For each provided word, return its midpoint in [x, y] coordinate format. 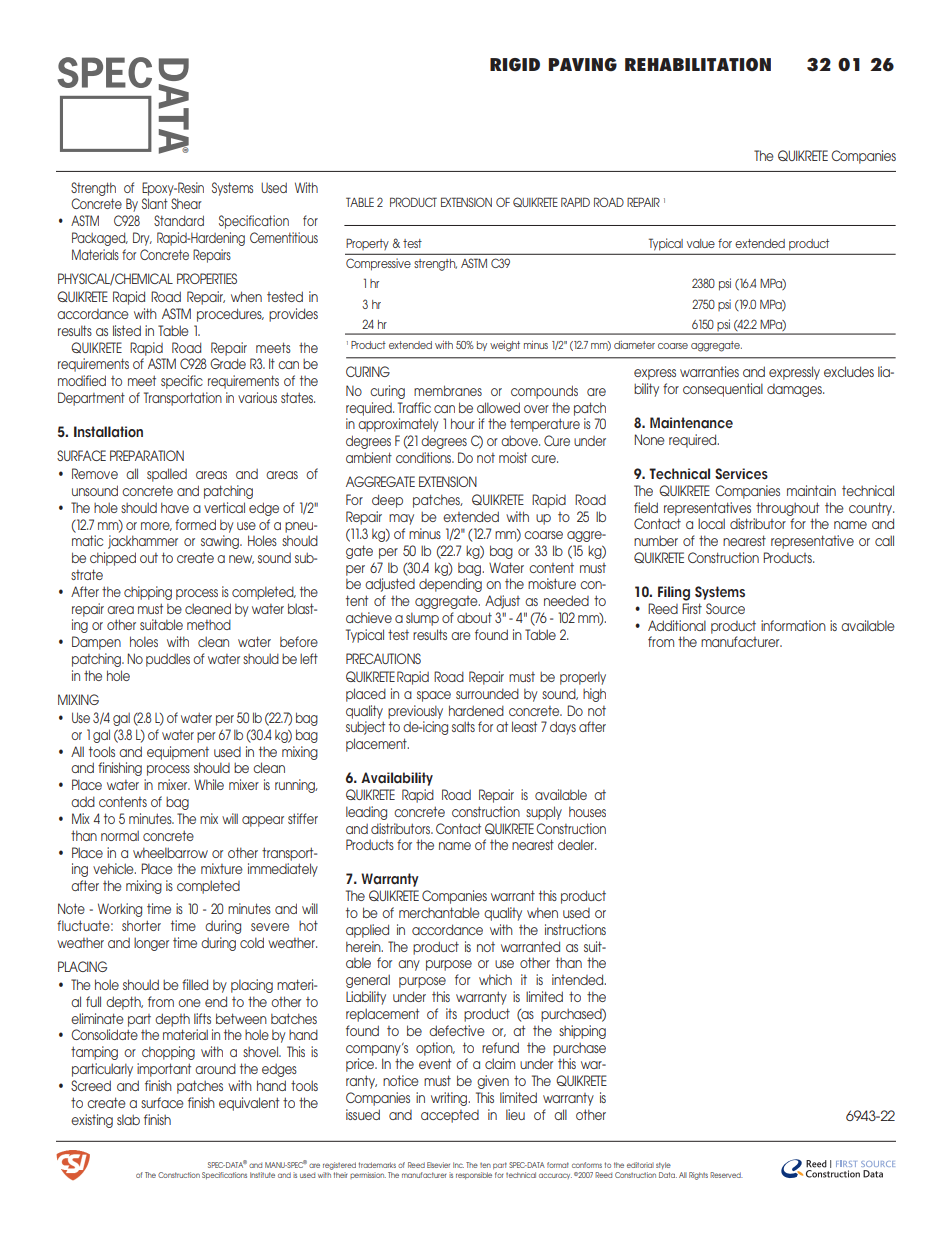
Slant [155, 203]
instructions [575, 929]
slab [128, 1119]
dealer [577, 844]
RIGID [515, 65]
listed [127, 330]
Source [725, 608]
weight [505, 346]
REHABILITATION [698, 64]
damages [795, 390]
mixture [222, 868]
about [474, 617]
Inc [458, 1165]
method [209, 624]
